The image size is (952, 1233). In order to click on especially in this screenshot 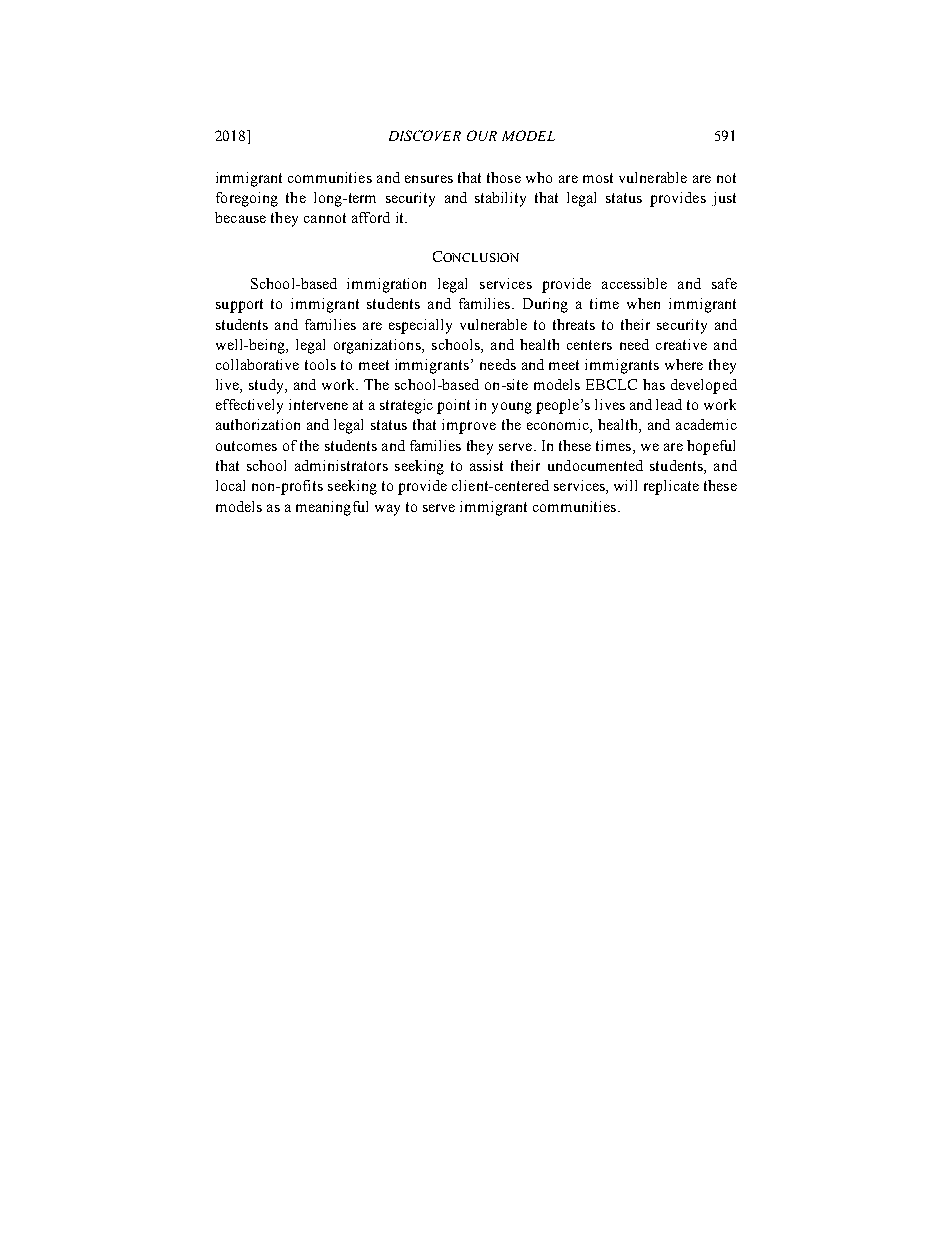, I will do `click(420, 326)`.
